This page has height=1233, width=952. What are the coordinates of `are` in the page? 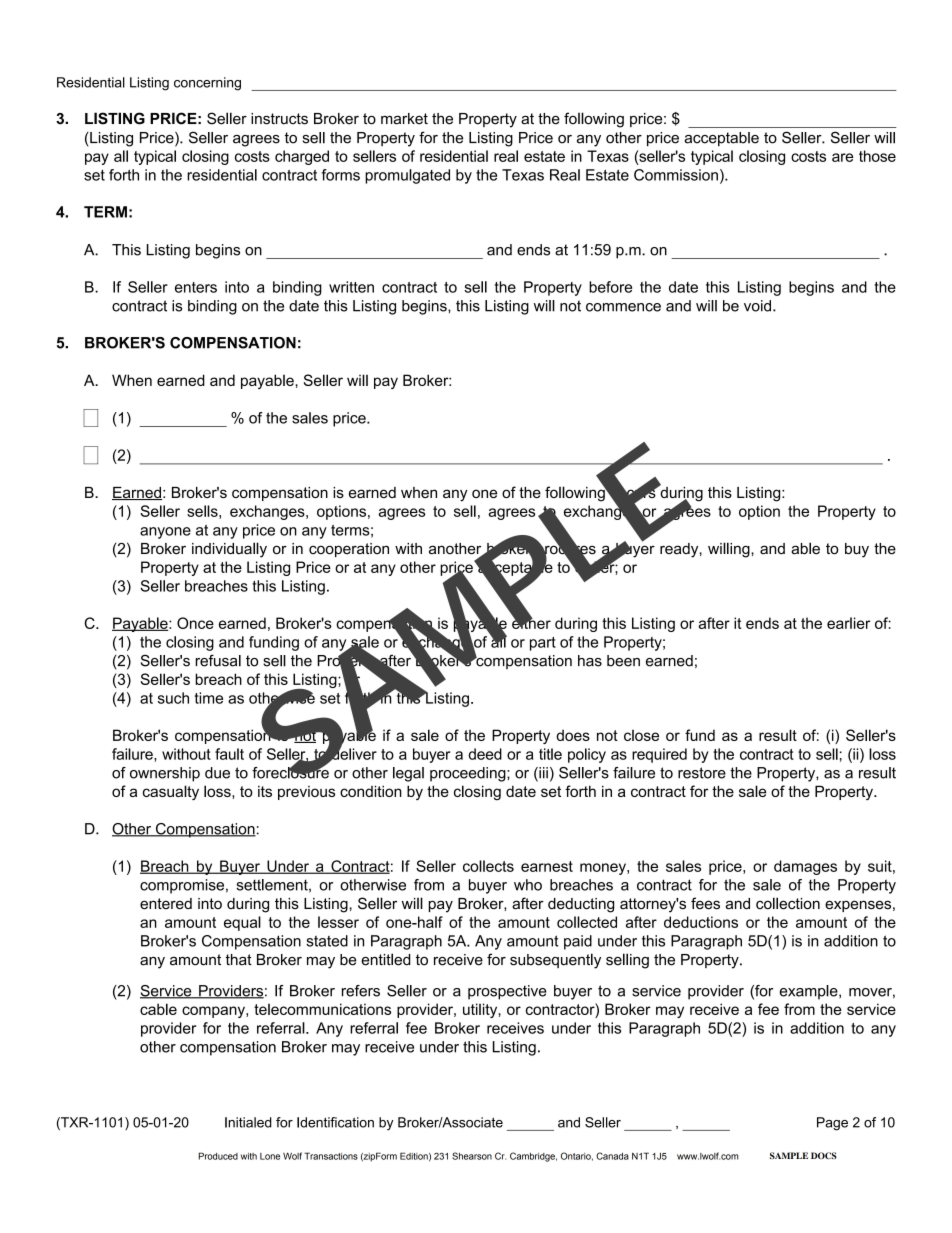 It's located at (842, 157).
